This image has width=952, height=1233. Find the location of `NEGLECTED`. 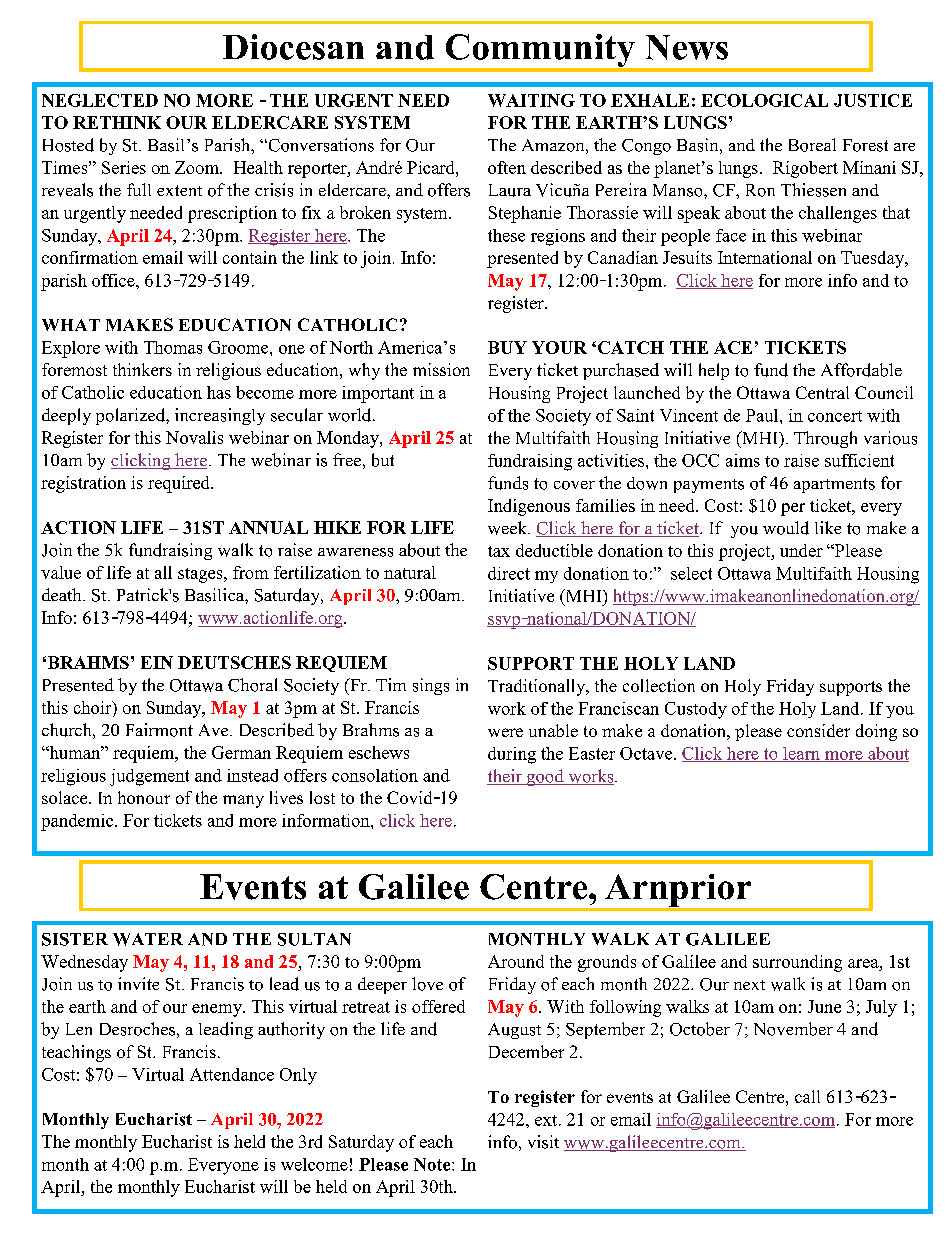

NEGLECTED is located at coordinates (100, 100).
